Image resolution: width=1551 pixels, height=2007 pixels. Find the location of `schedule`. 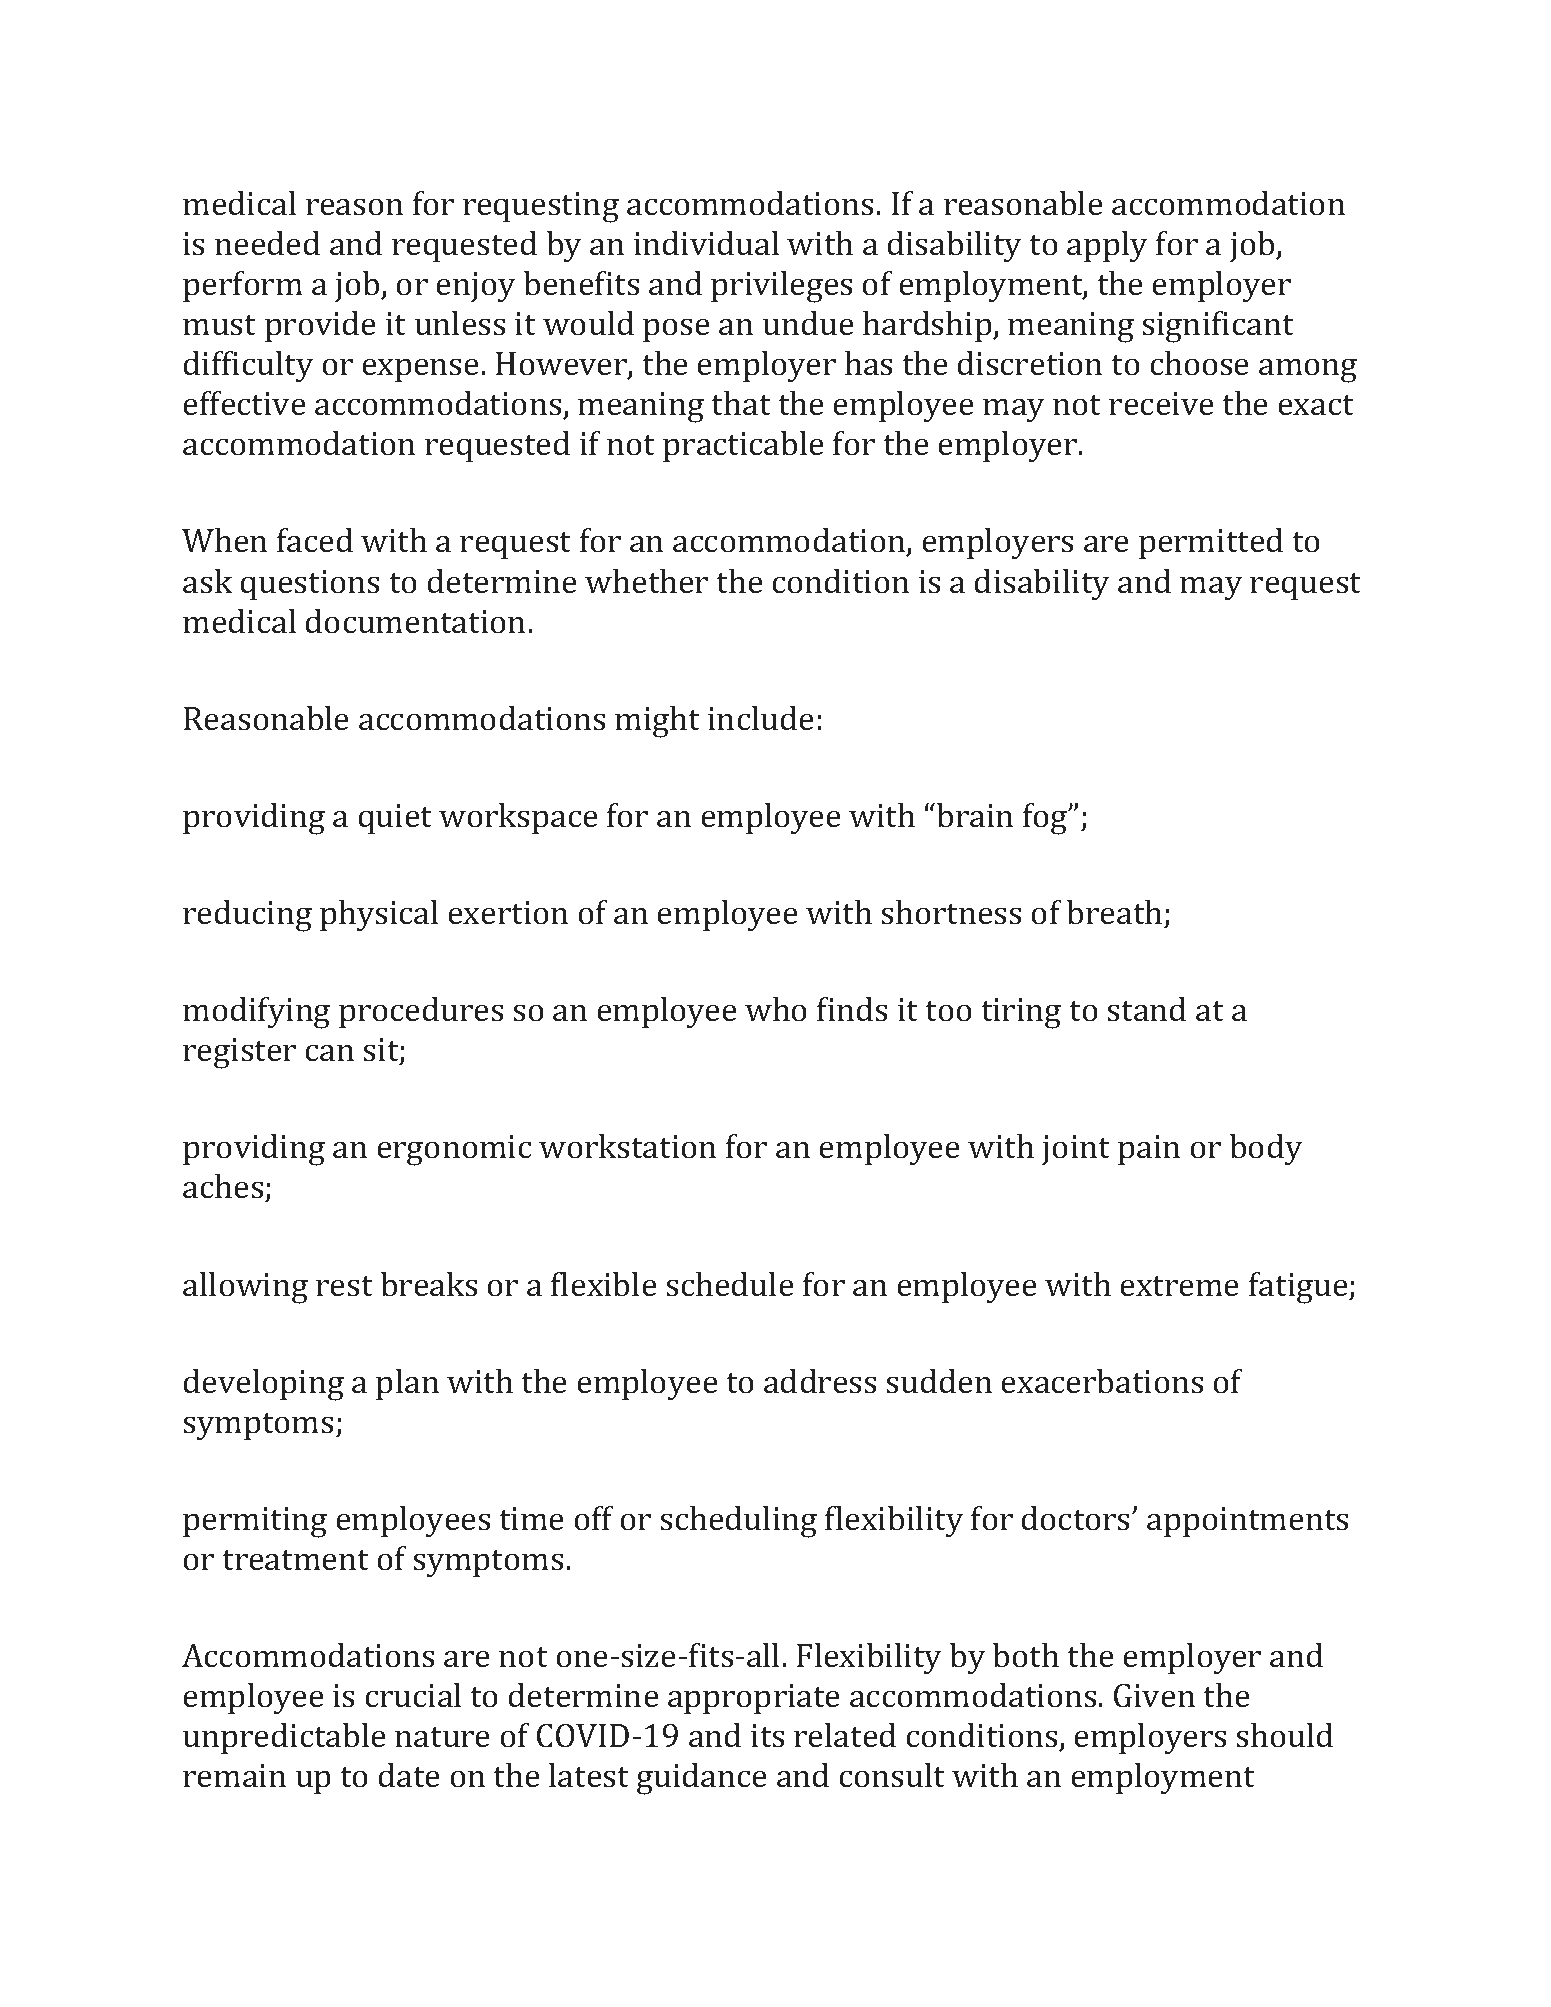

schedule is located at coordinates (730, 1284).
